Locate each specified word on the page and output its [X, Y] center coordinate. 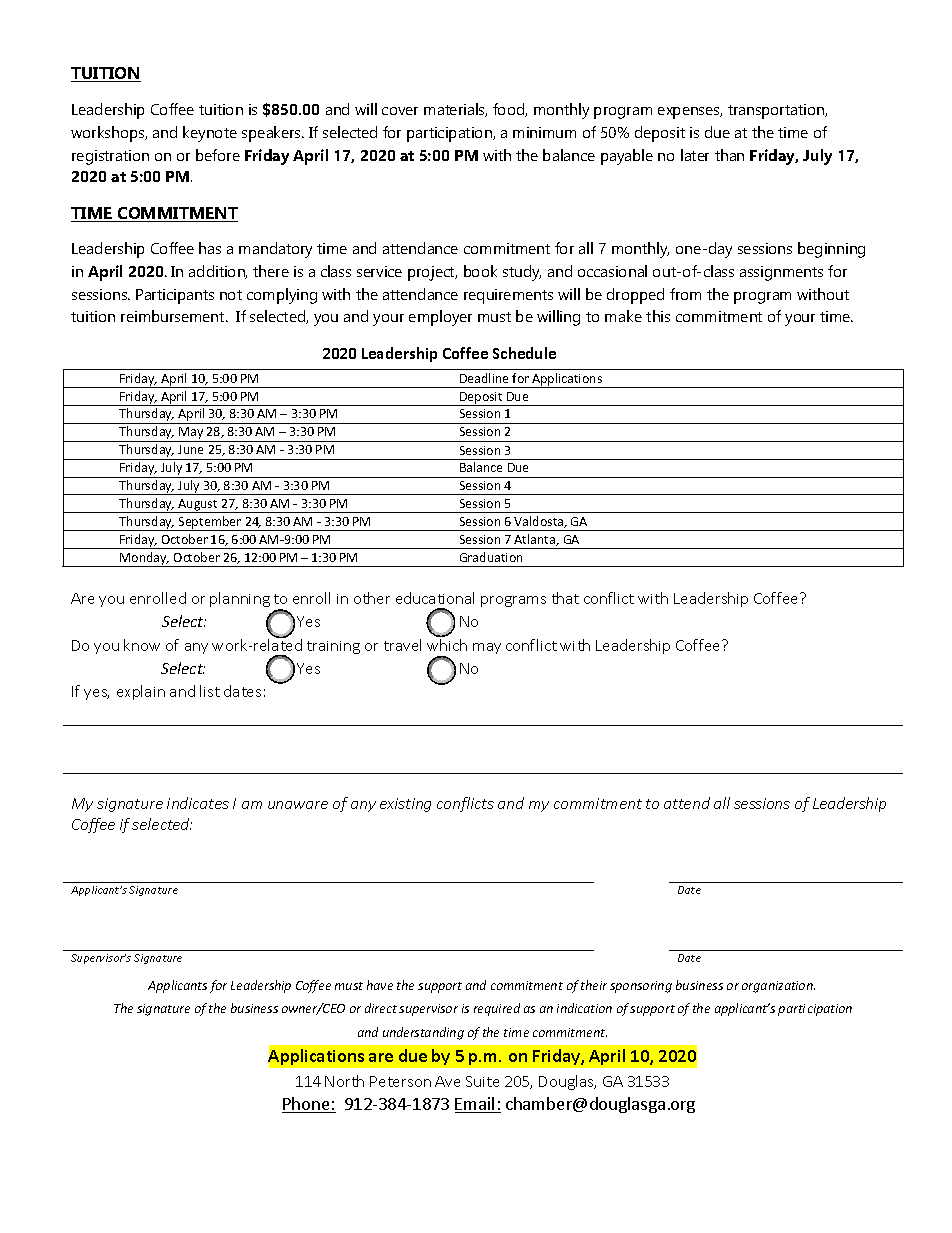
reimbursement [174, 316]
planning [240, 599]
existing [405, 805]
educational [435, 598]
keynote [210, 134]
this [658, 316]
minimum [544, 132]
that [565, 598]
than [729, 155]
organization [778, 987]
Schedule [524, 353]
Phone [307, 1105]
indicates [198, 803]
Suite [482, 1081]
